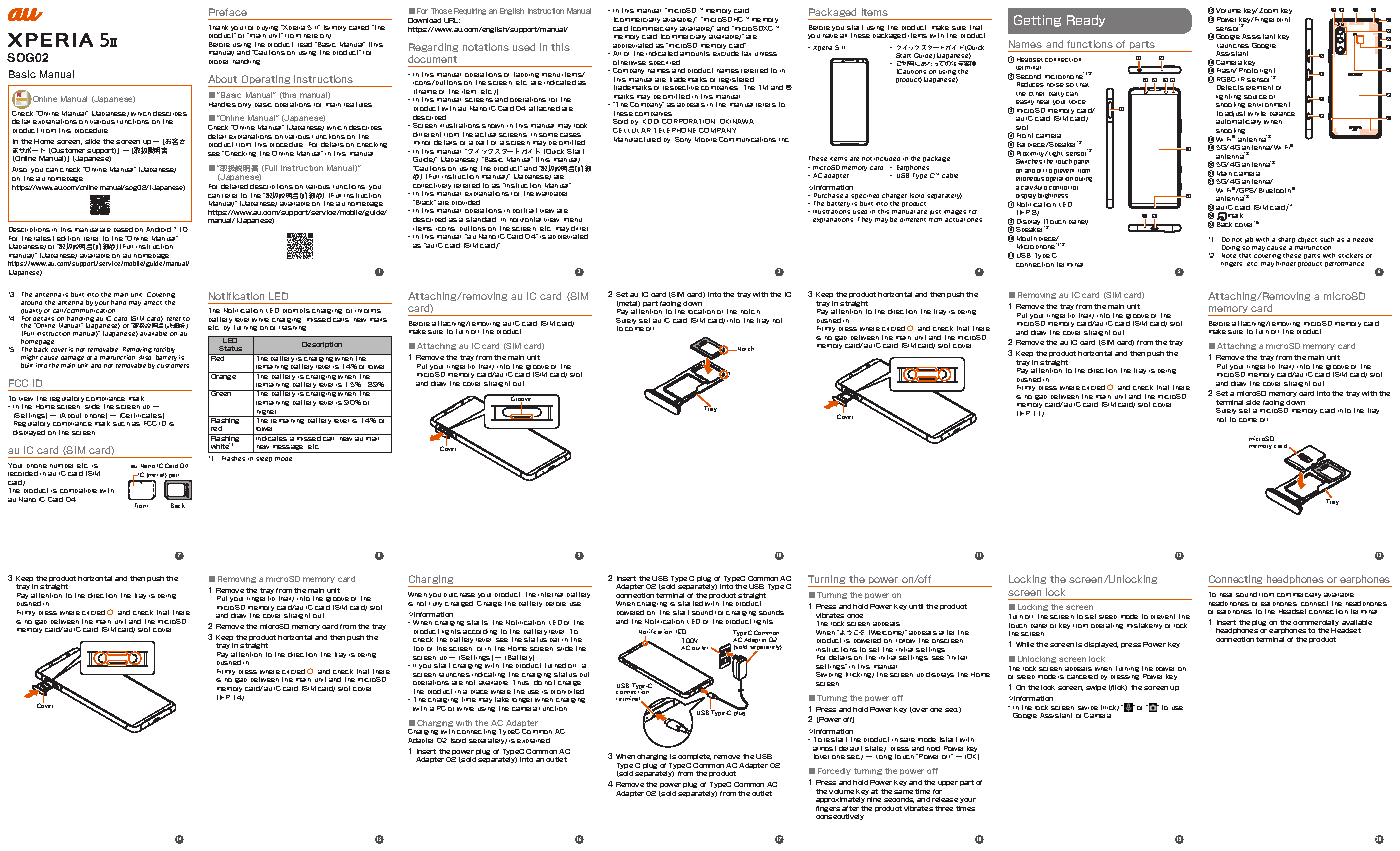 The width and height of the screenshot is (1400, 851). Describe the element at coordinates (1230, 87) in the screenshot. I see `Detects` at that location.
